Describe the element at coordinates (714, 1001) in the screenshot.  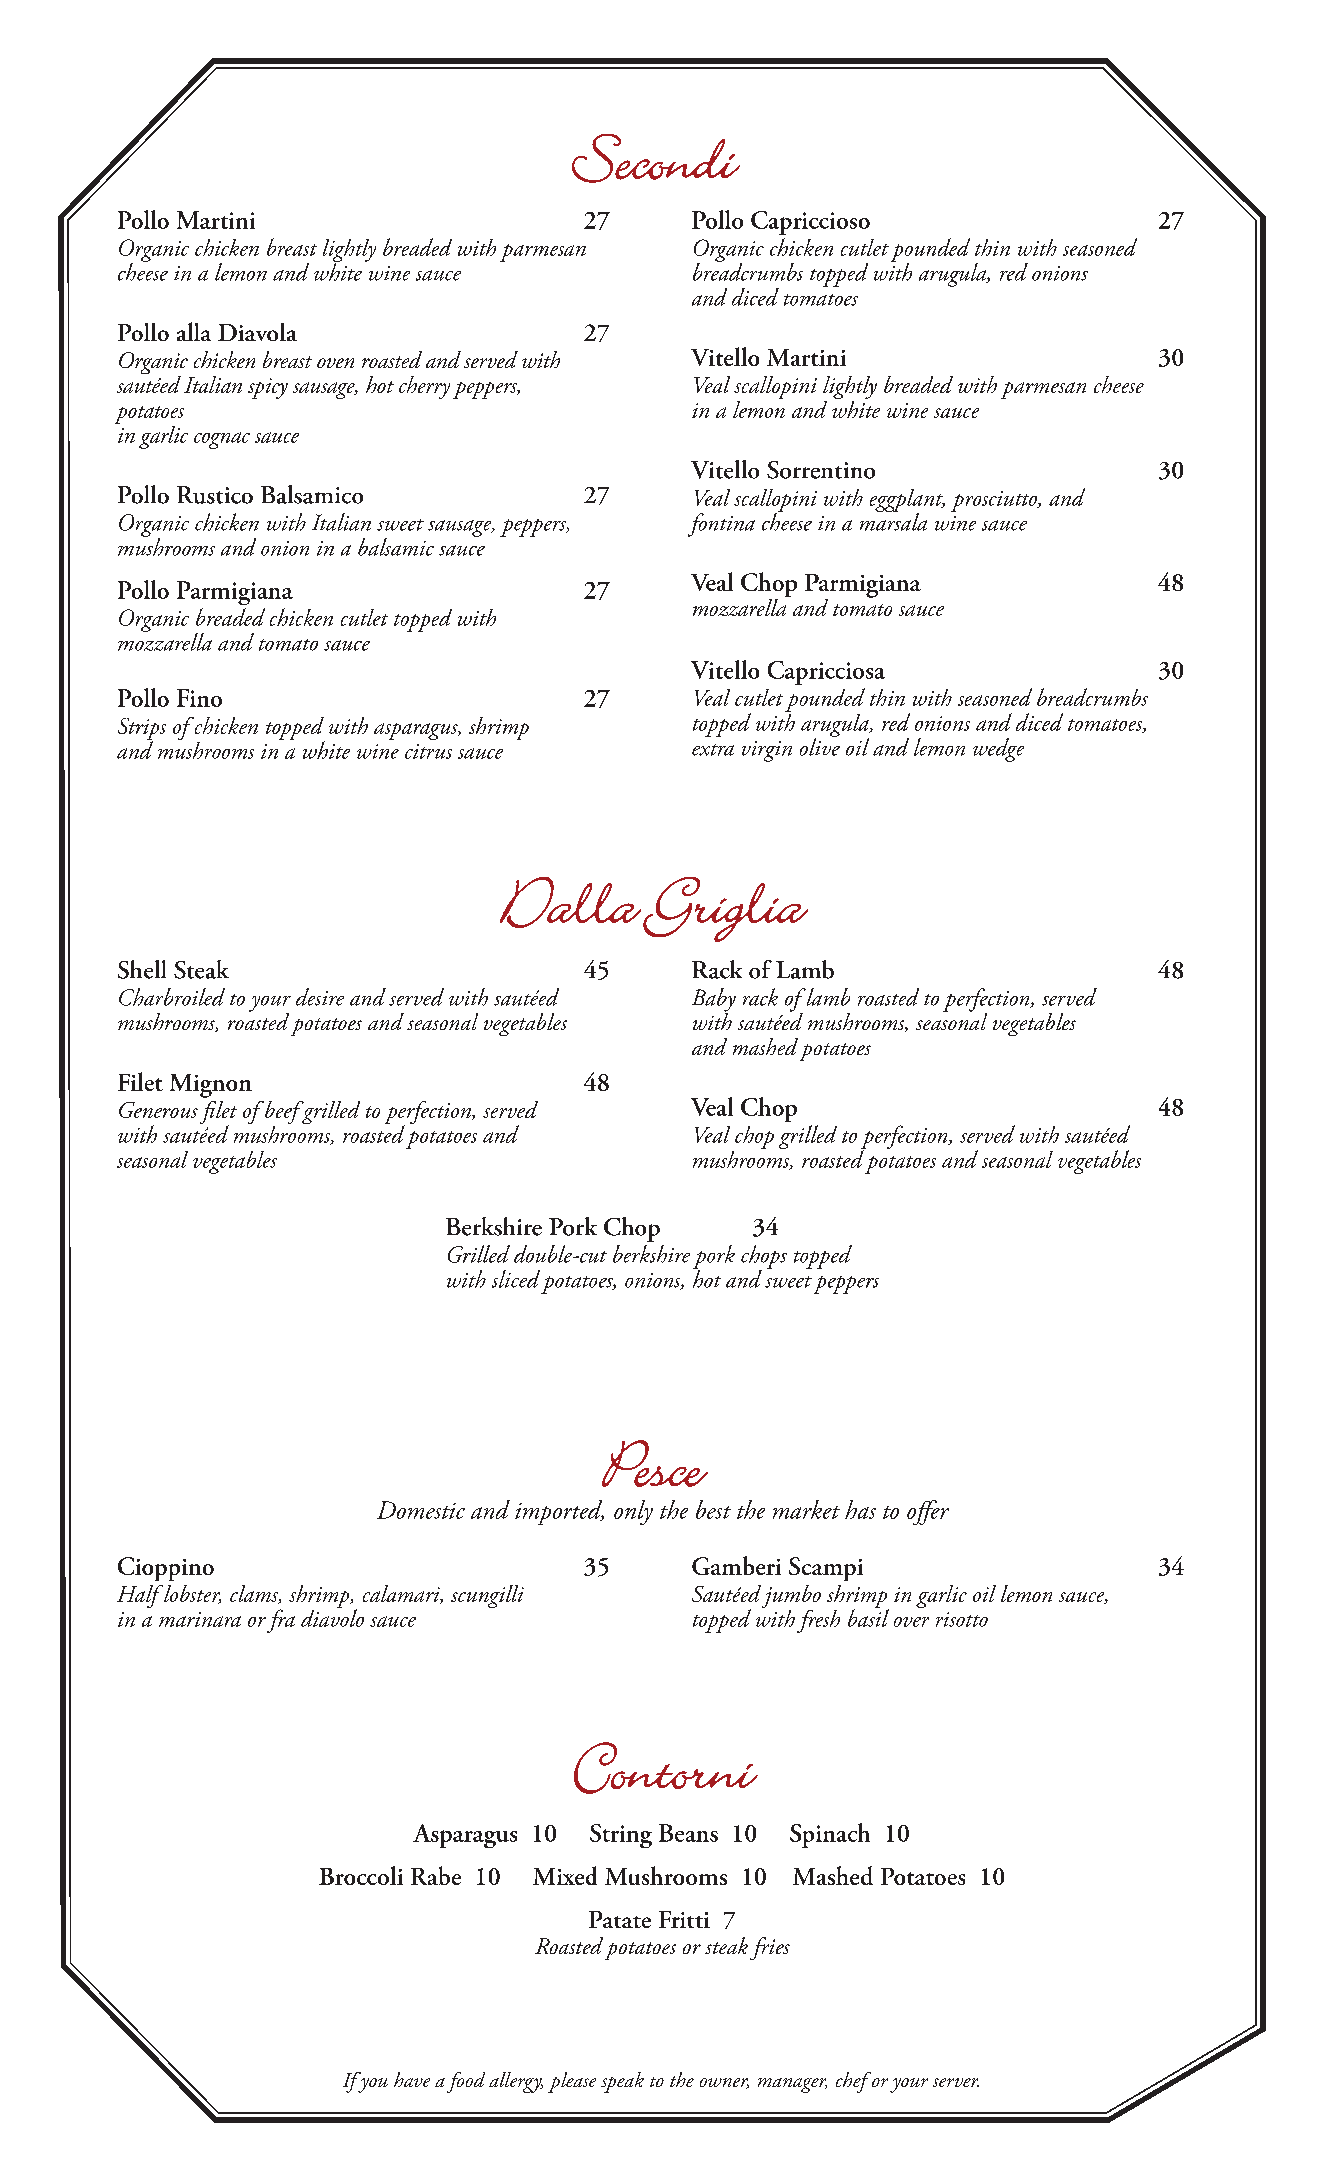
I see `Baby` at that location.
